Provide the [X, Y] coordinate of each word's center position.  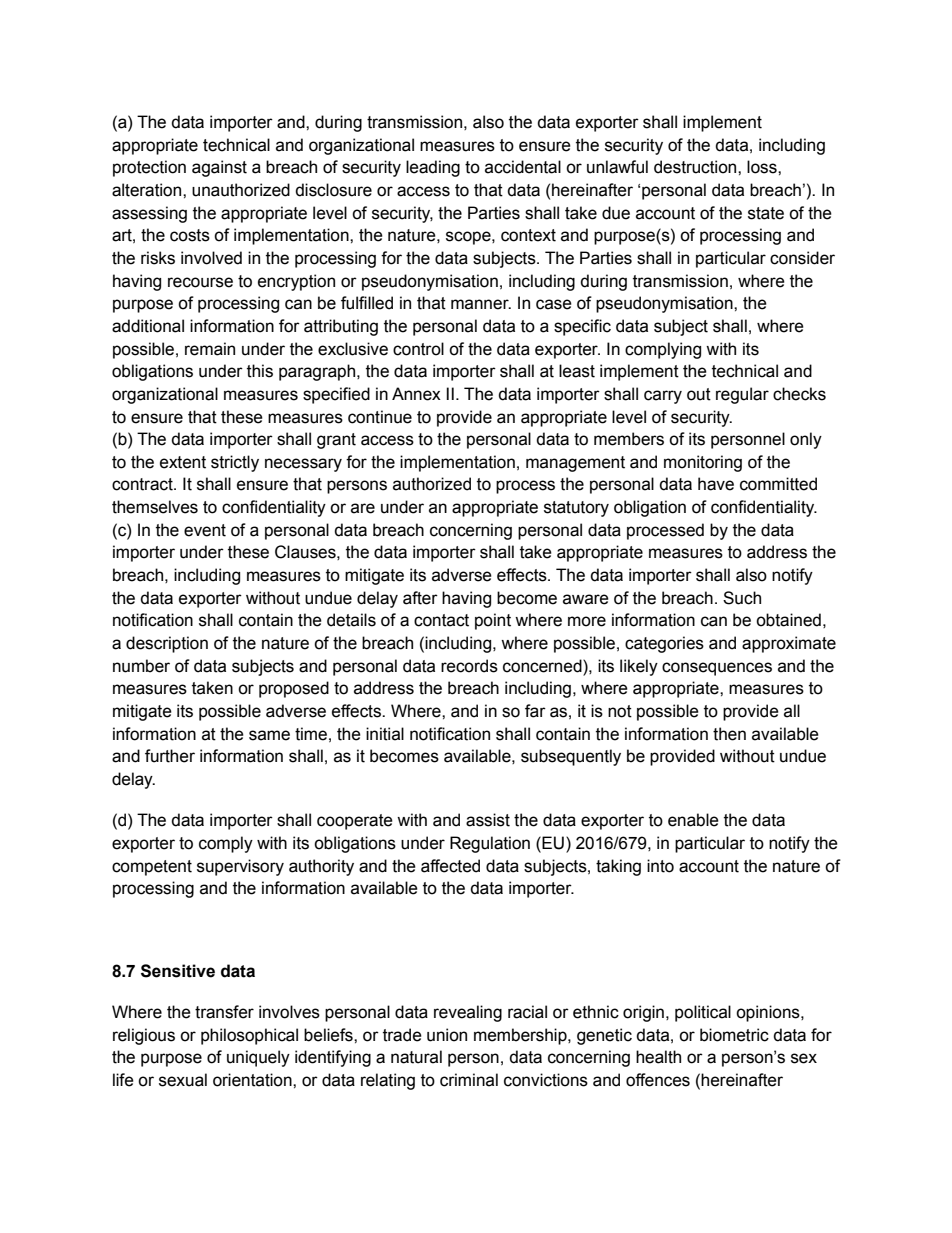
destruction [696, 167]
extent [183, 462]
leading [433, 168]
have [716, 484]
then [729, 734]
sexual [183, 1080]
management [575, 464]
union [447, 1035]
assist [488, 820]
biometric [734, 1035]
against [219, 168]
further [170, 756]
